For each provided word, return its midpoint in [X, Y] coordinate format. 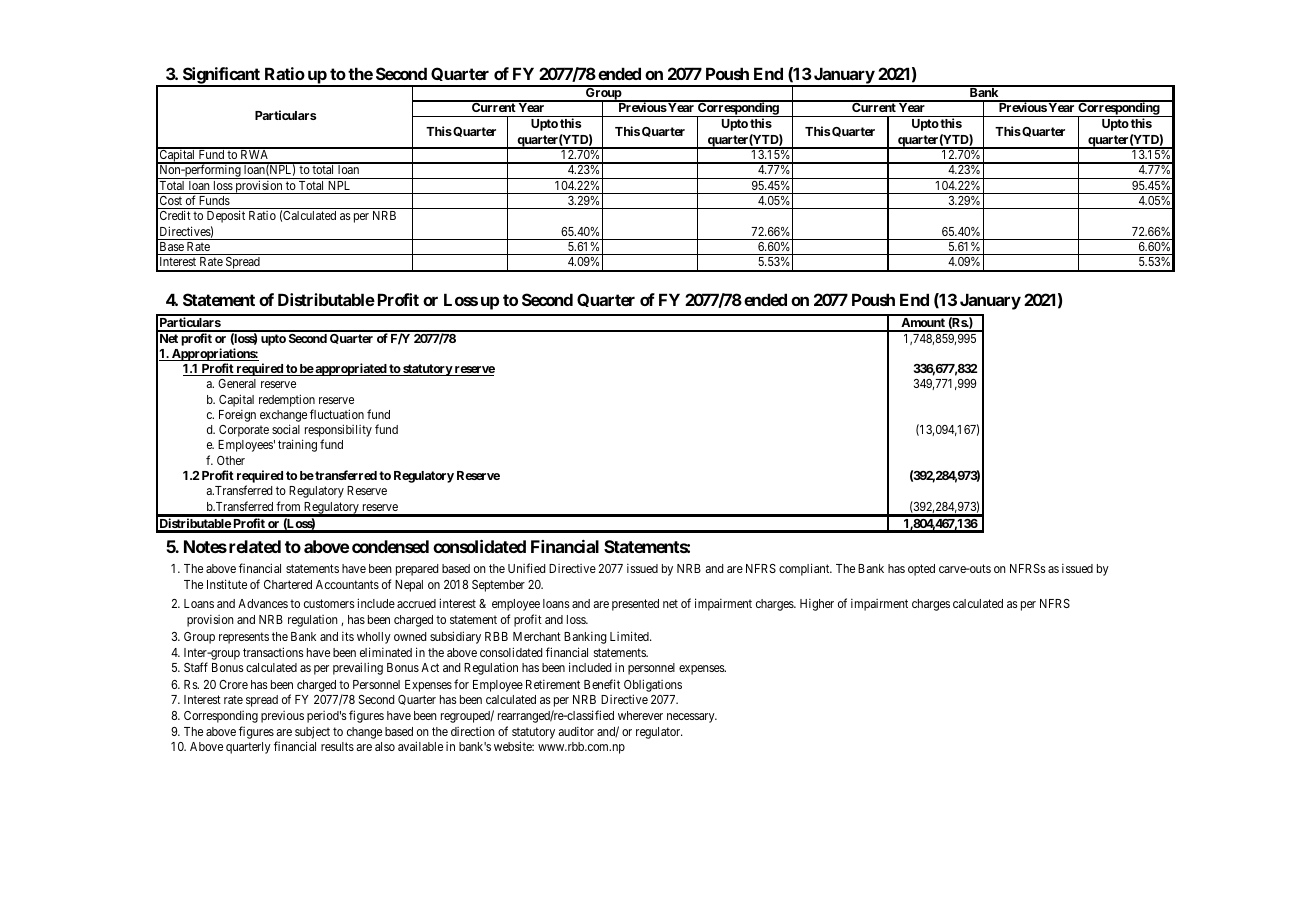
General [237, 383]
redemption [287, 400]
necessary [692, 718]
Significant [221, 76]
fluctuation [337, 414]
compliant [805, 569]
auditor [576, 731]
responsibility [337, 432]
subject [312, 734]
